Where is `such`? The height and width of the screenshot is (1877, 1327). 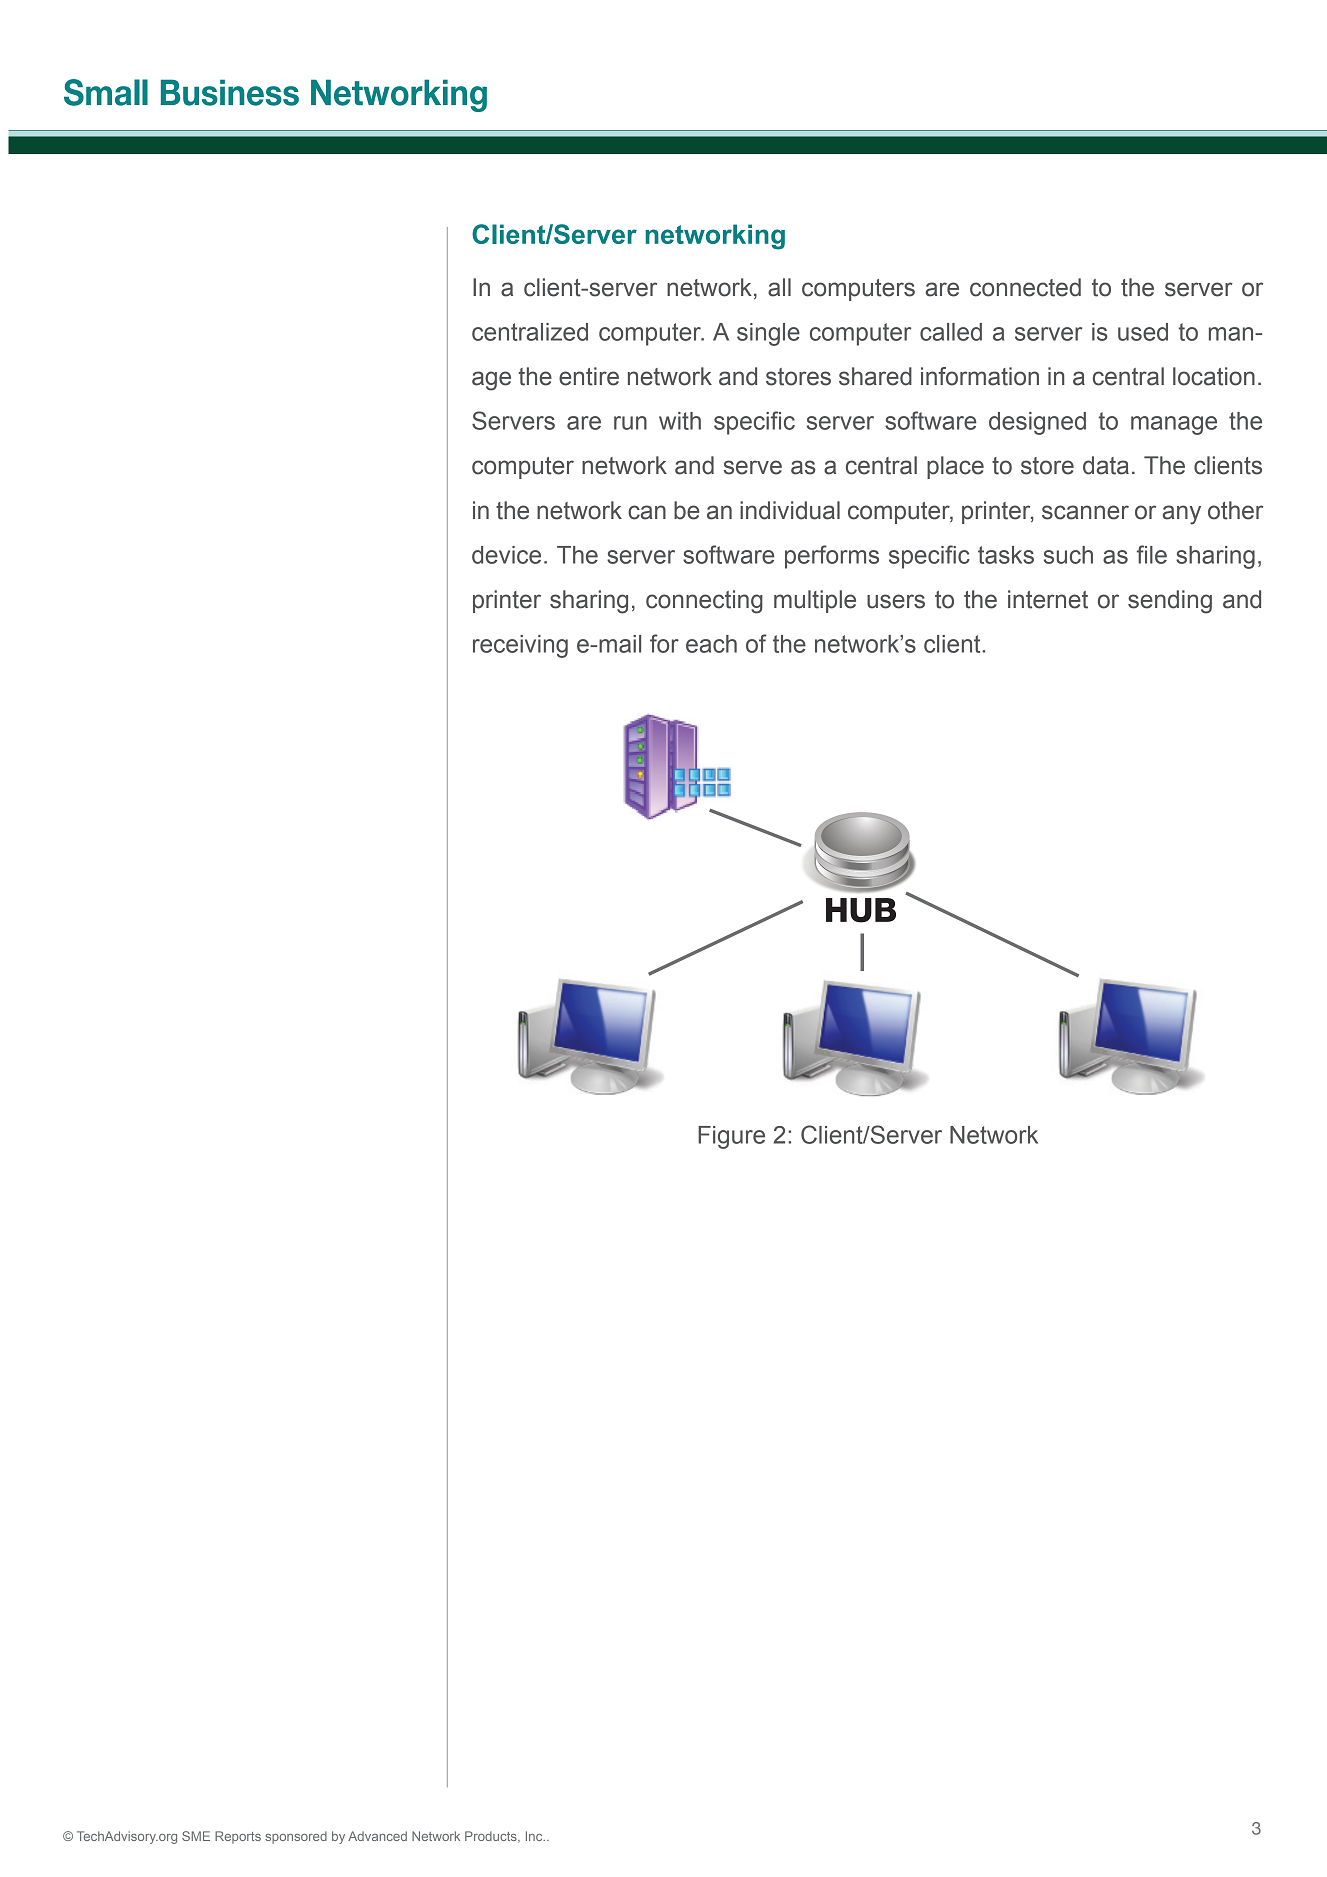 such is located at coordinates (1068, 555).
